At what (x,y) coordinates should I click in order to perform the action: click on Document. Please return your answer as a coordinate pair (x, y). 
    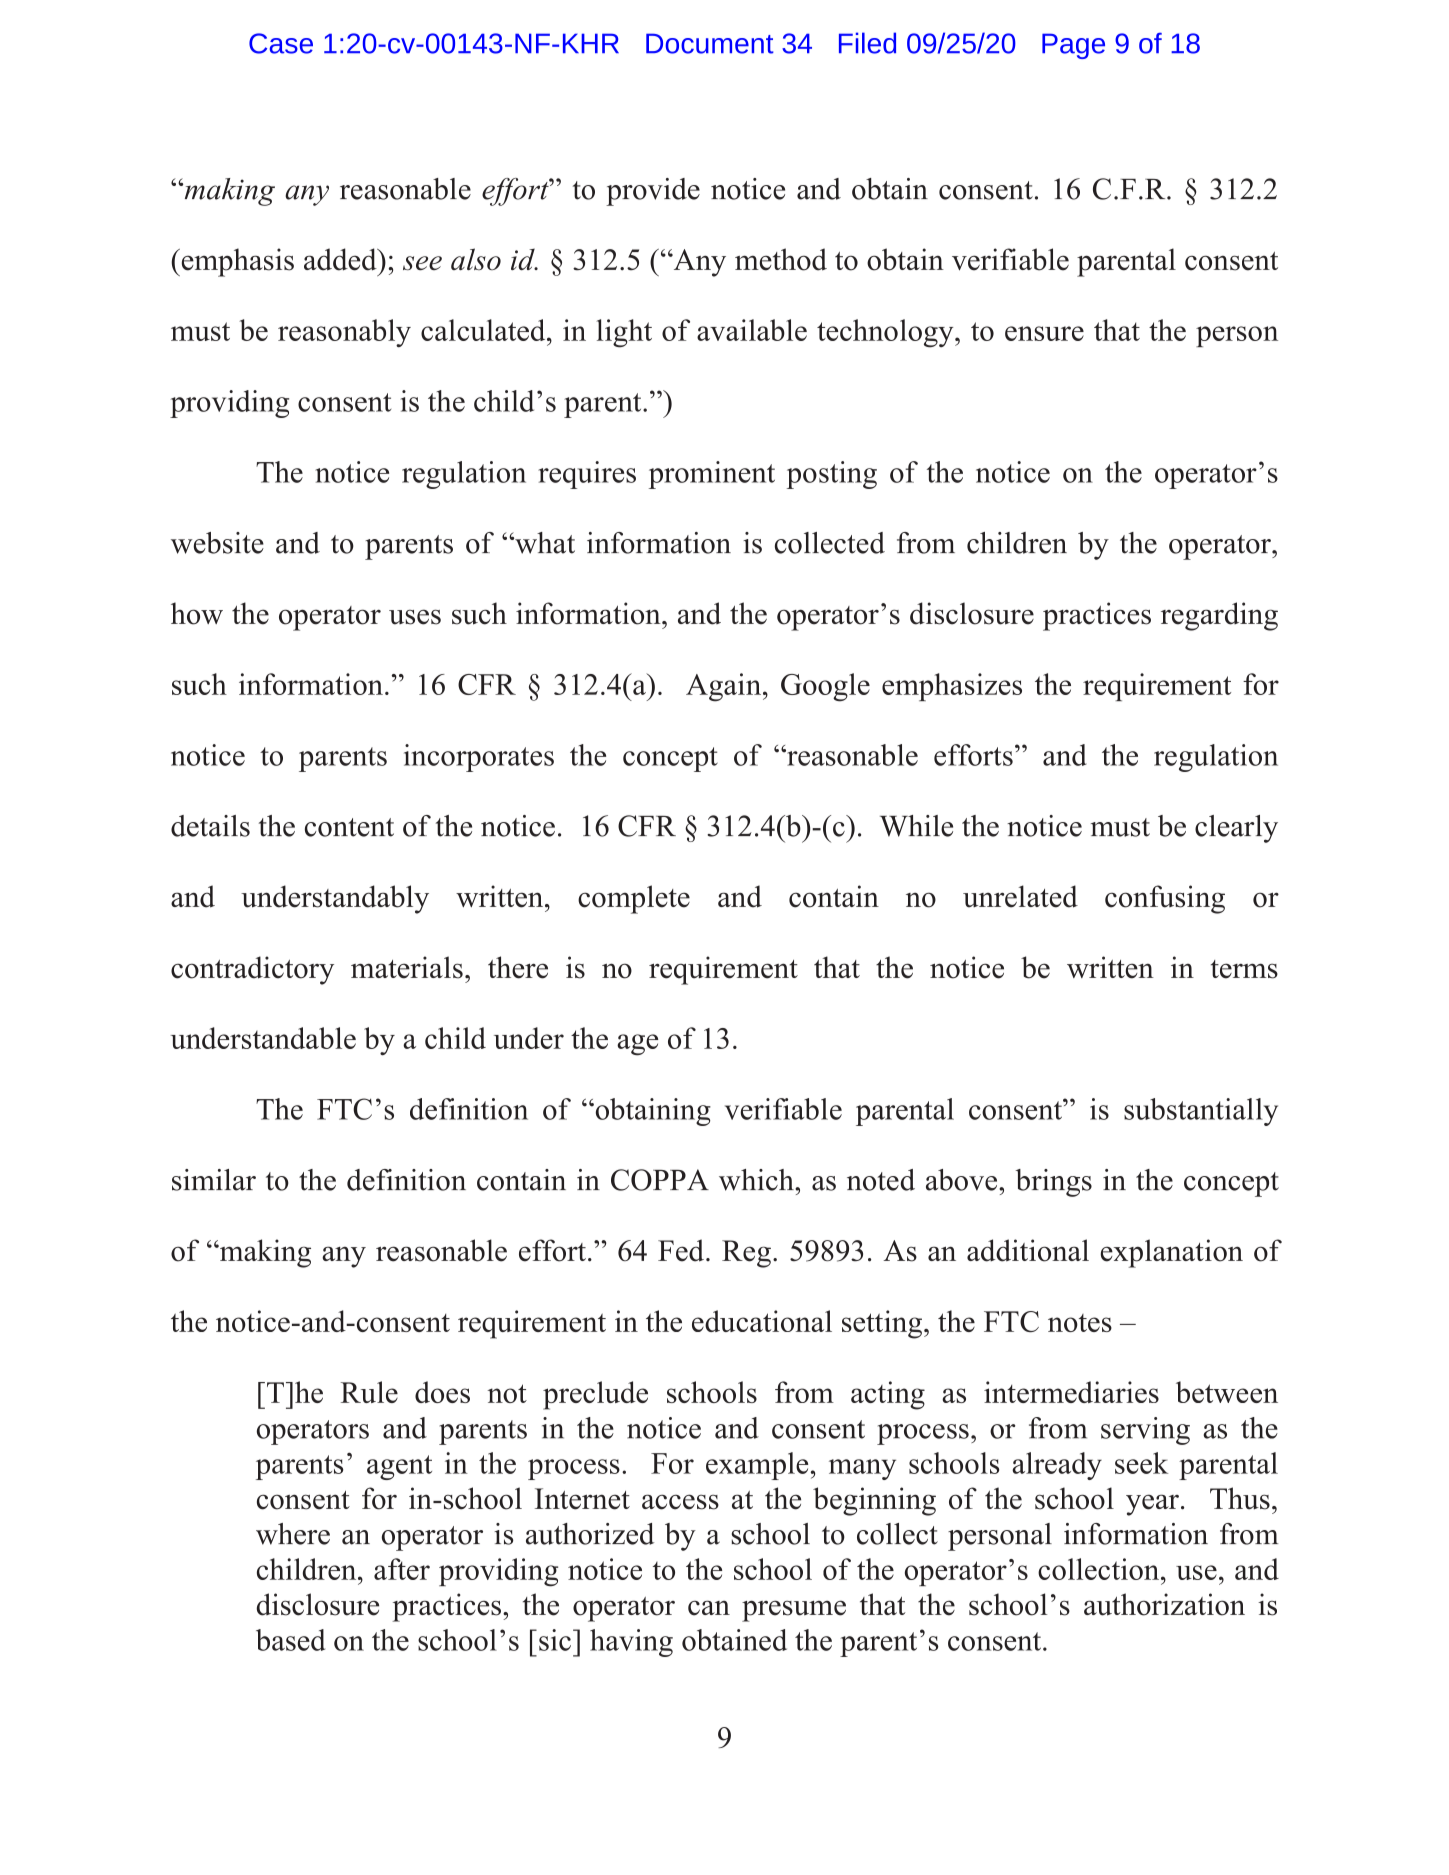
    Looking at the image, I should click on (710, 43).
